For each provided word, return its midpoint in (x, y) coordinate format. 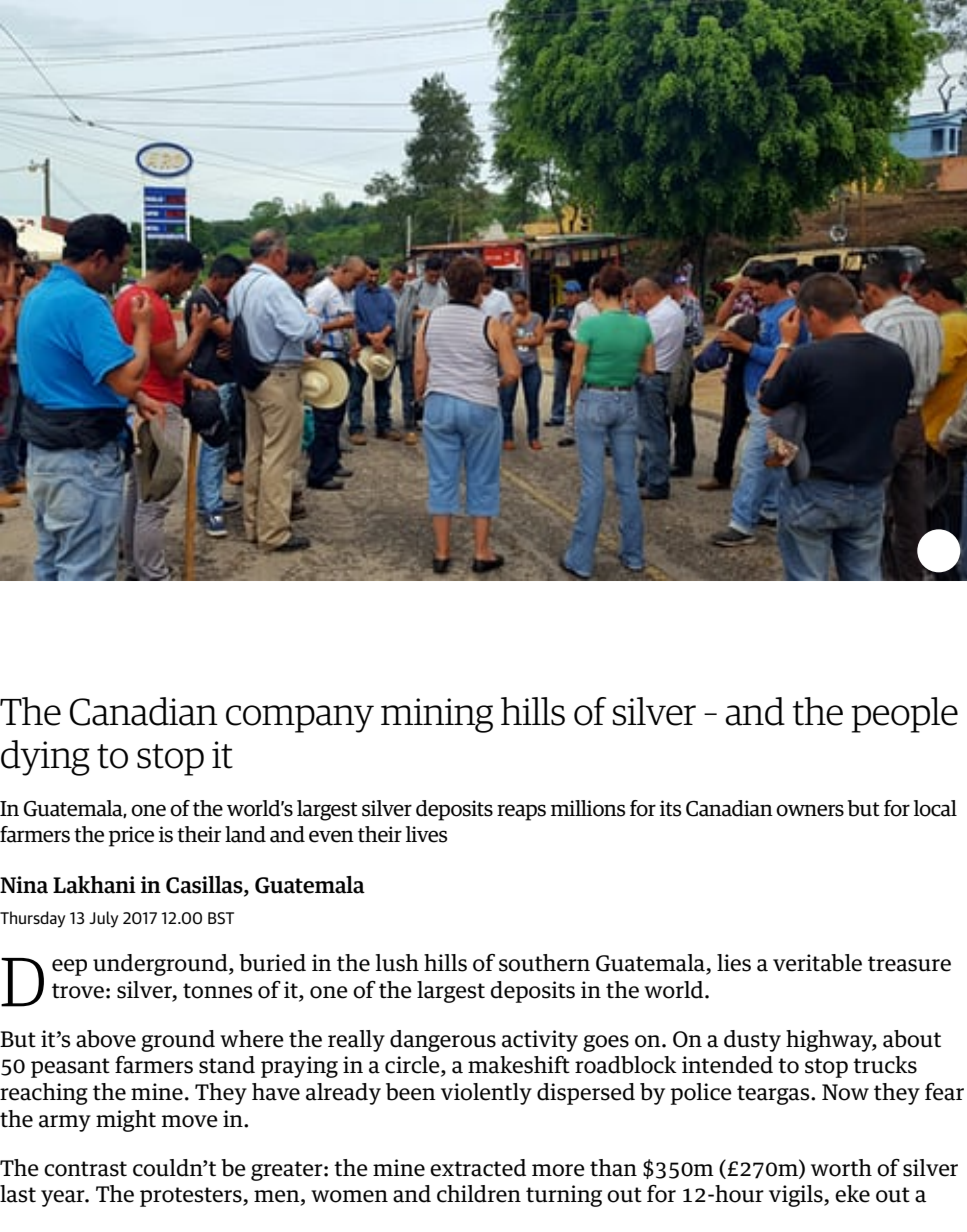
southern (544, 963)
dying (45, 758)
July (103, 919)
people (904, 715)
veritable (817, 963)
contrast (85, 1169)
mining (437, 715)
